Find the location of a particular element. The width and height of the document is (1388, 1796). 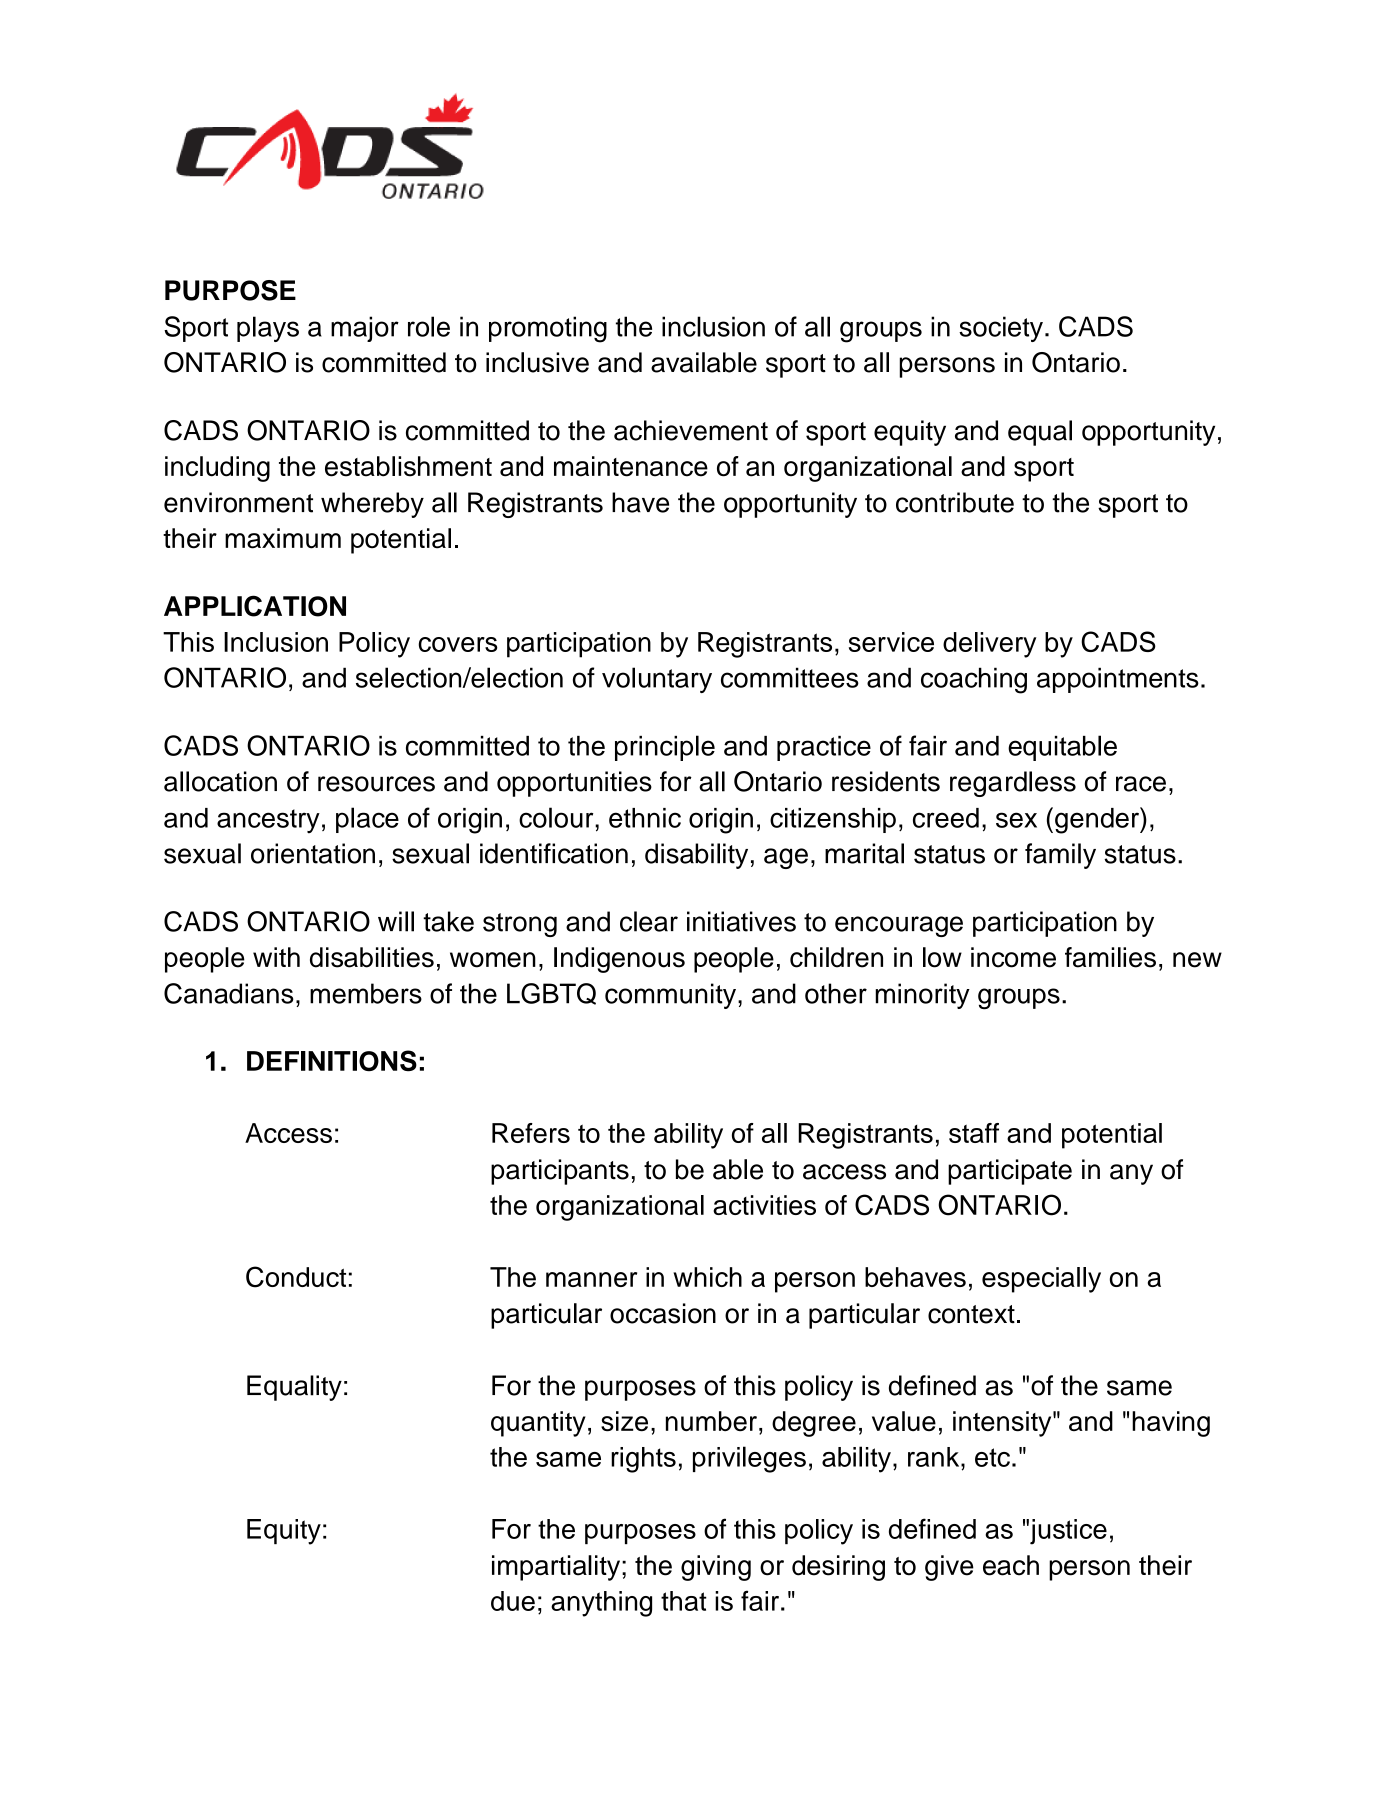

APPLICATION is located at coordinates (255, 606).
